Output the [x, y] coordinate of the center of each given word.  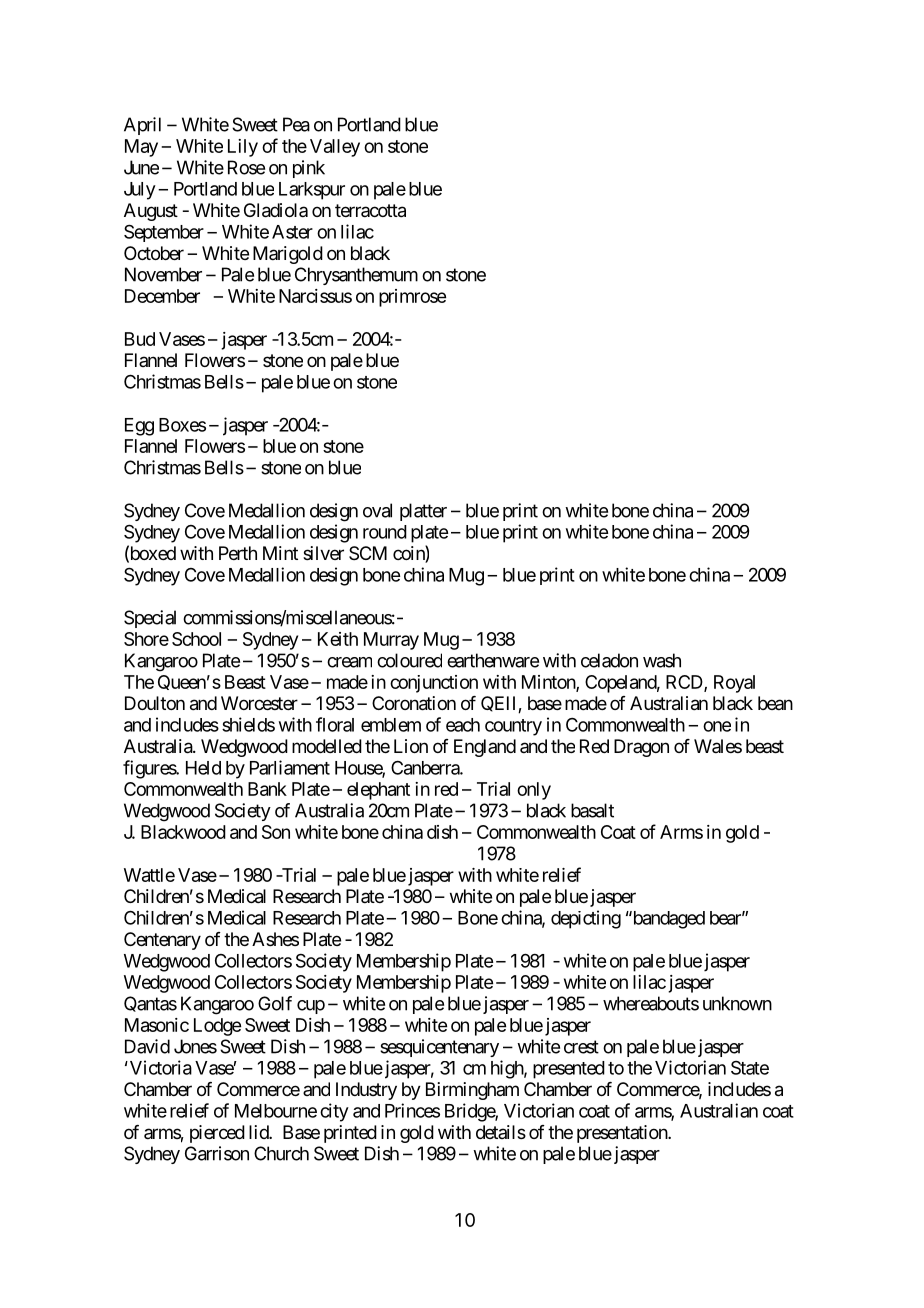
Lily [243, 148]
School [196, 639]
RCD [685, 683]
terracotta [370, 211]
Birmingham [472, 1091]
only [534, 791]
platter [423, 512]
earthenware [493, 660]
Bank [267, 789]
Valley [335, 148]
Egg [139, 427]
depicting [586, 919]
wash [662, 660]
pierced [217, 1134]
